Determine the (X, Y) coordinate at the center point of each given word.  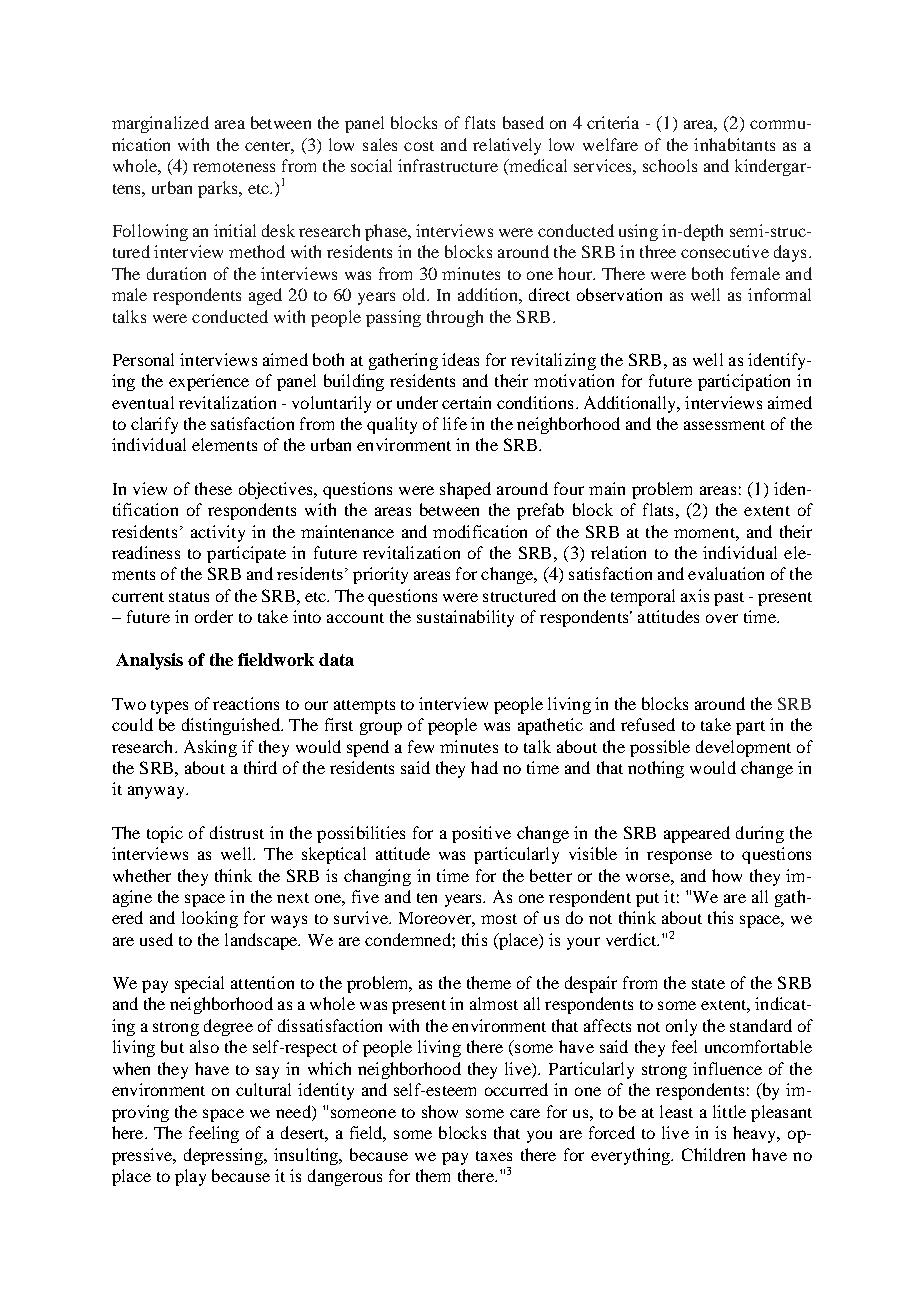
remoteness (234, 167)
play (190, 1177)
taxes (494, 1156)
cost (419, 146)
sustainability (465, 618)
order (214, 616)
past (729, 599)
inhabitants (734, 144)
